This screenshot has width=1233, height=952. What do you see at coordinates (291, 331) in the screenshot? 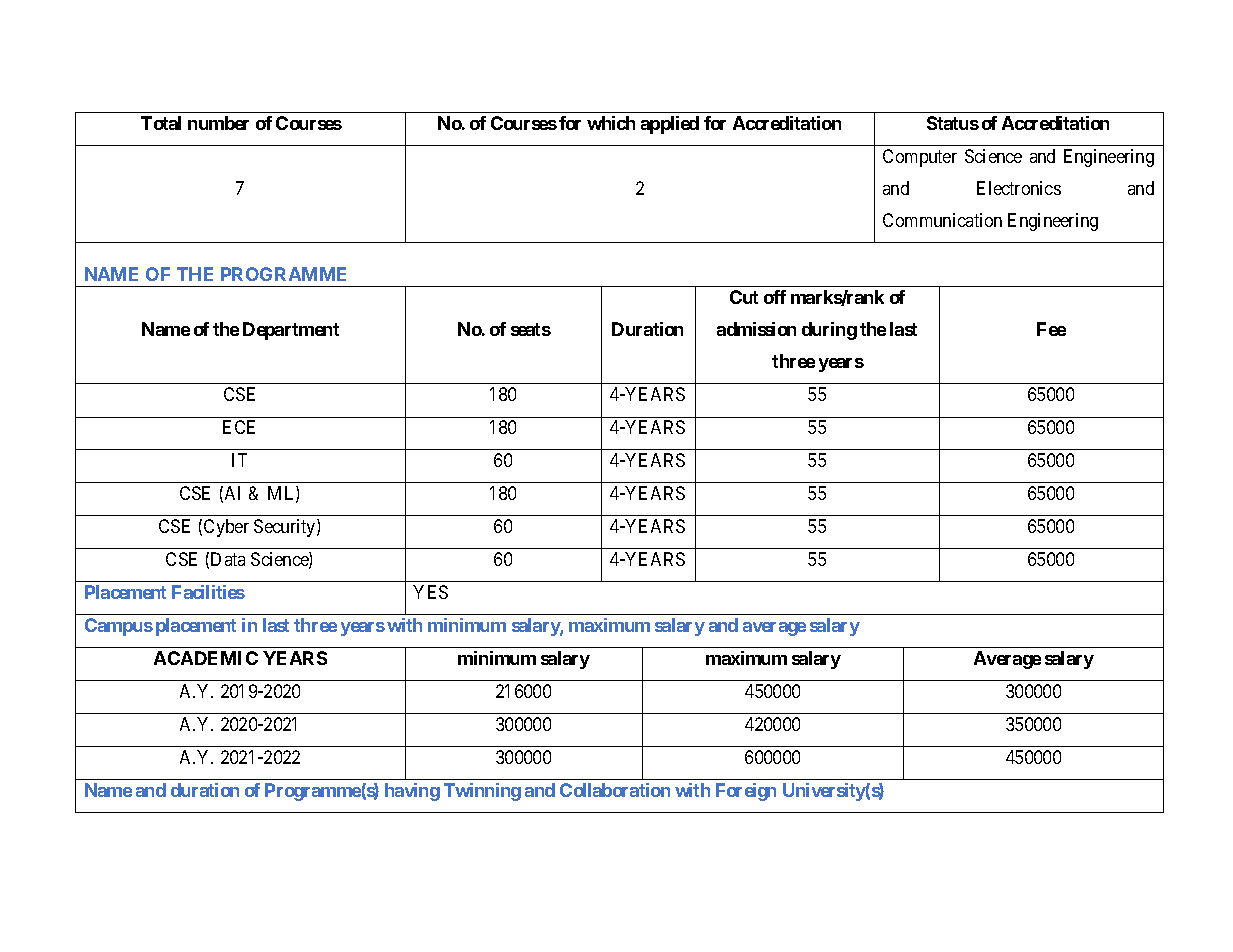
I see `Department` at bounding box center [291, 331].
